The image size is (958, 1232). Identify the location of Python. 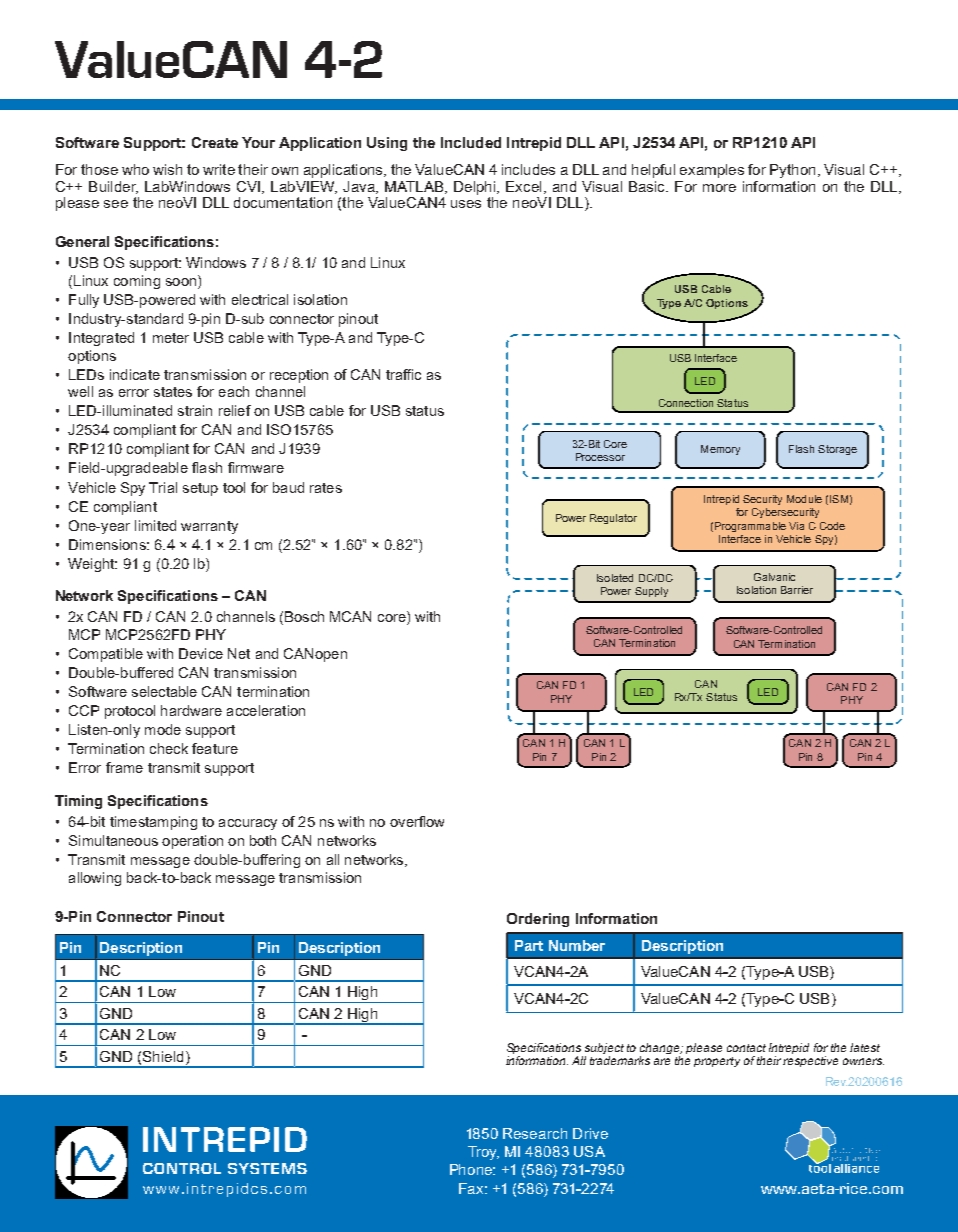
(792, 171).
